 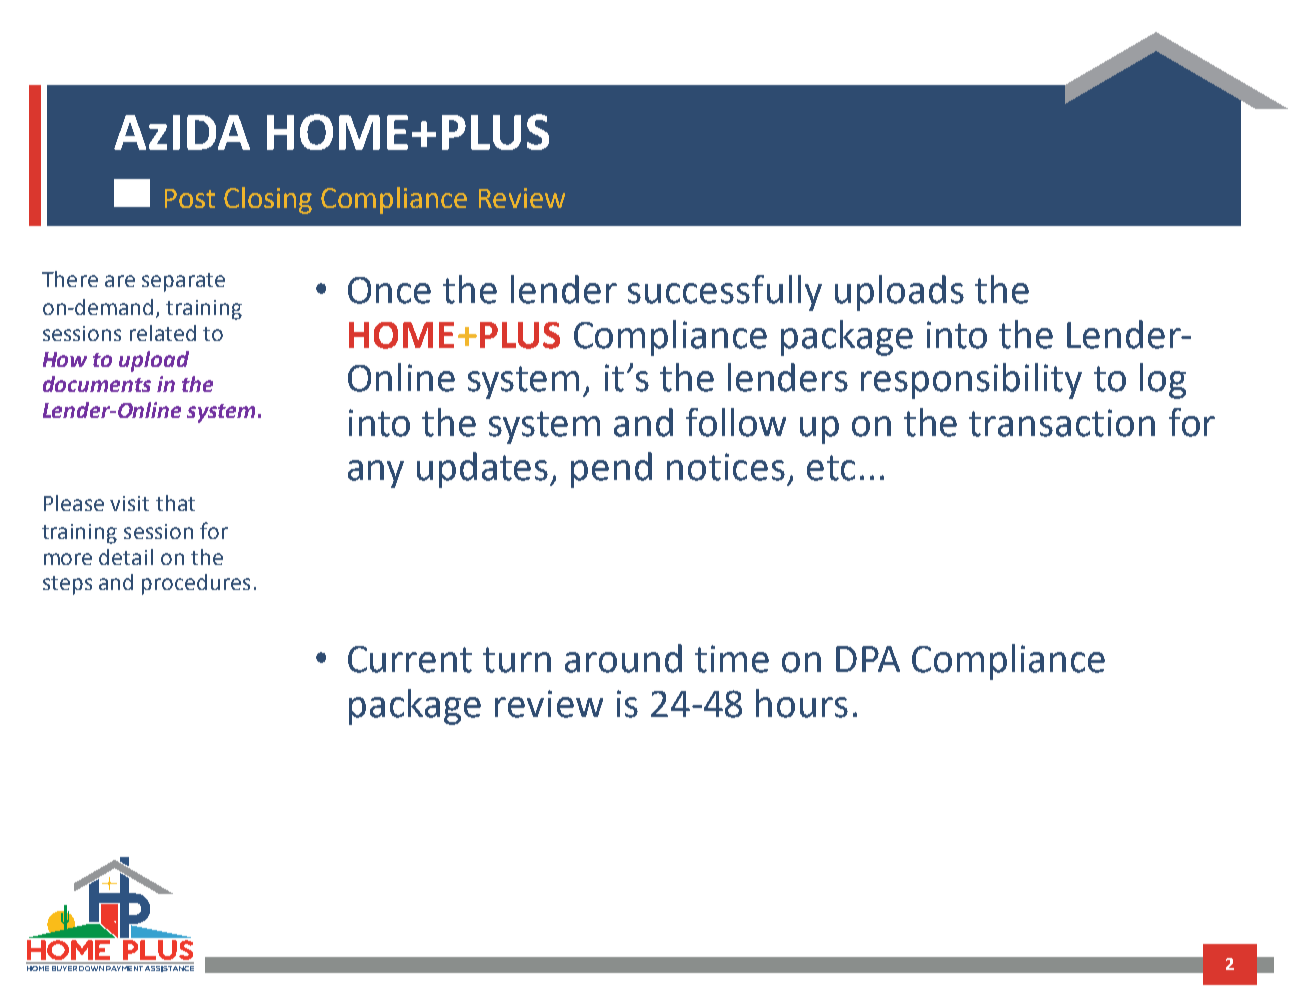 What do you see at coordinates (725, 293) in the page?
I see `successfully` at bounding box center [725, 293].
